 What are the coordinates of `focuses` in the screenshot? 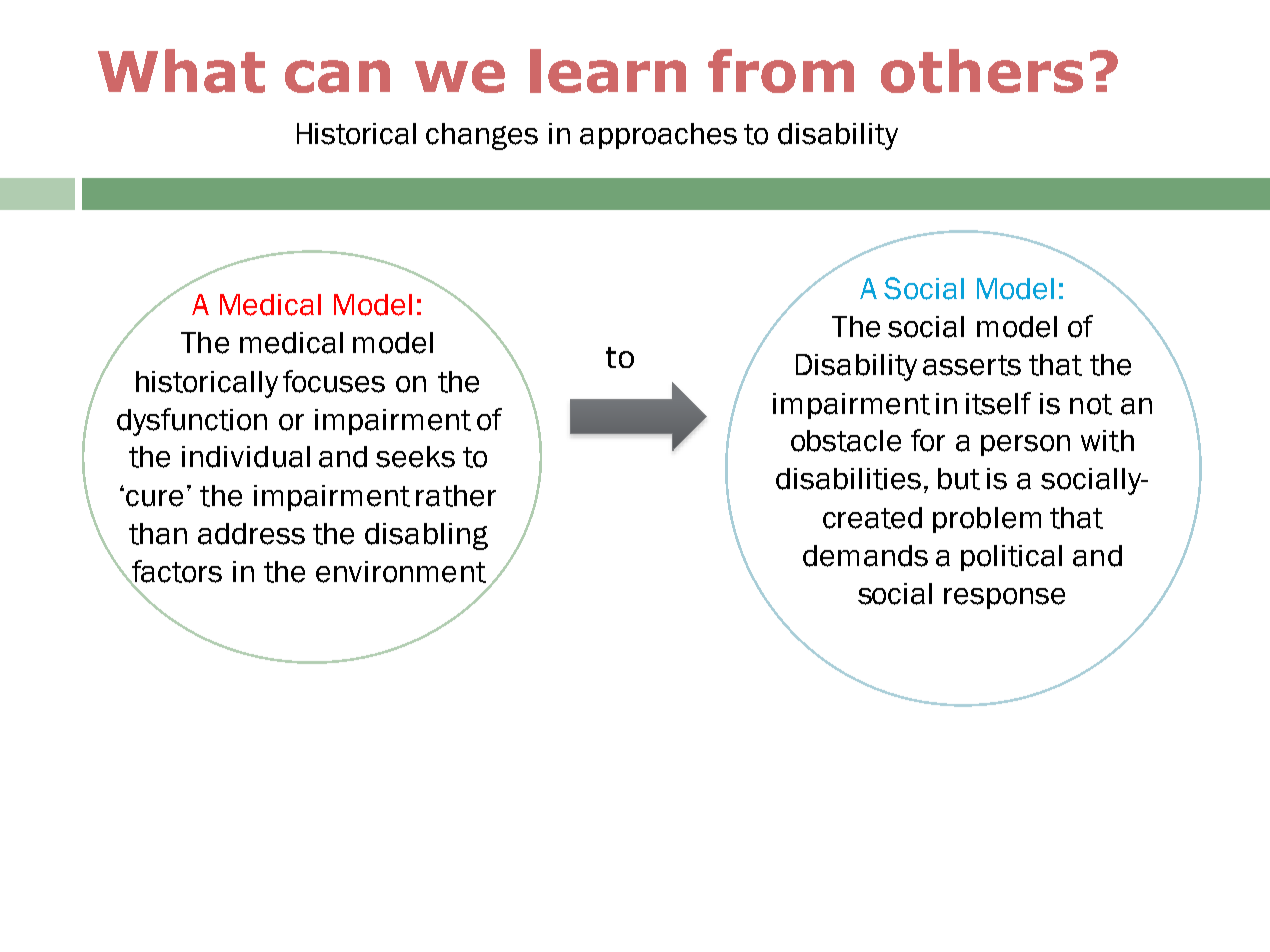 It's located at (334, 381).
